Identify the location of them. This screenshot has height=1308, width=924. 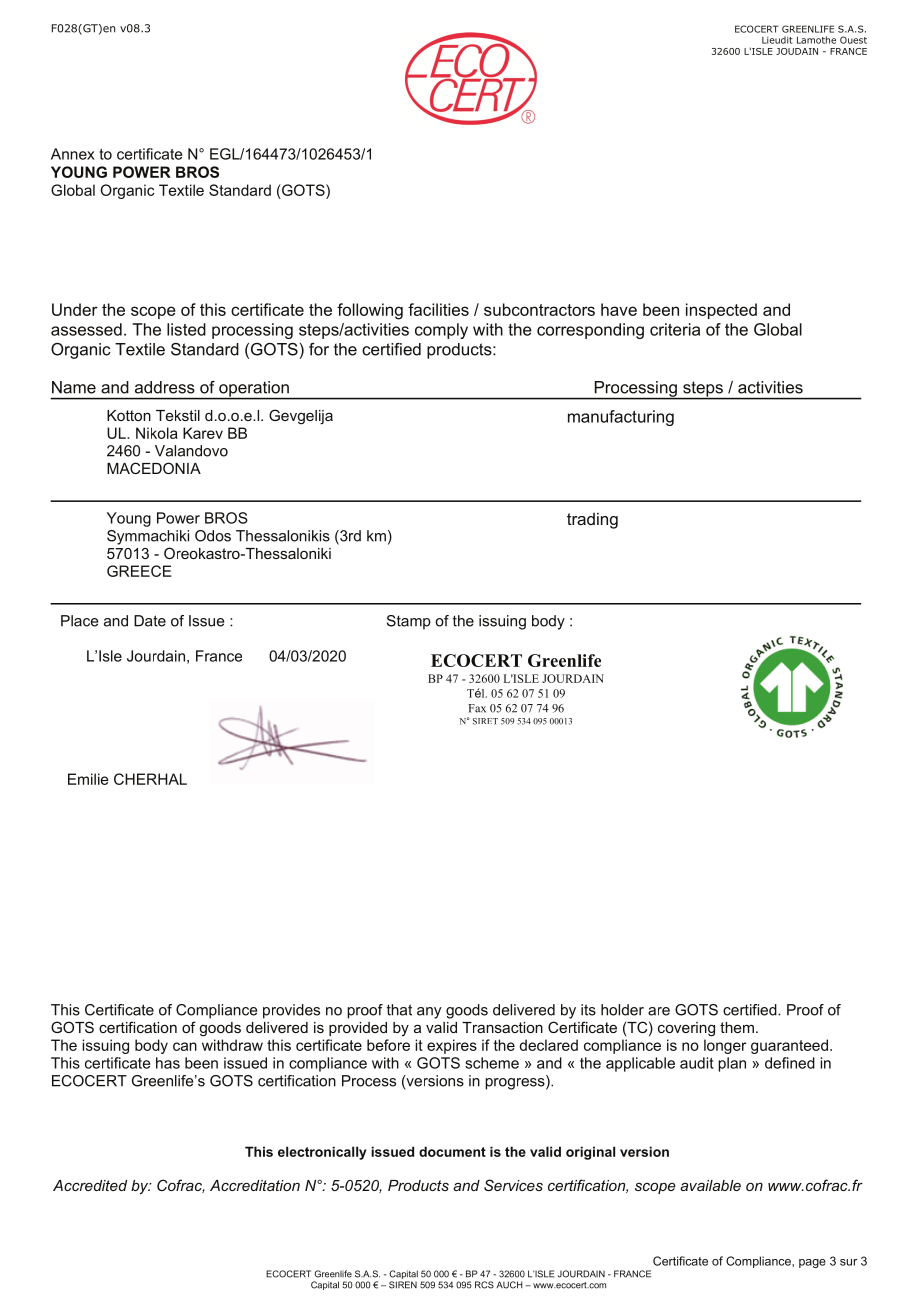
(737, 1027).
